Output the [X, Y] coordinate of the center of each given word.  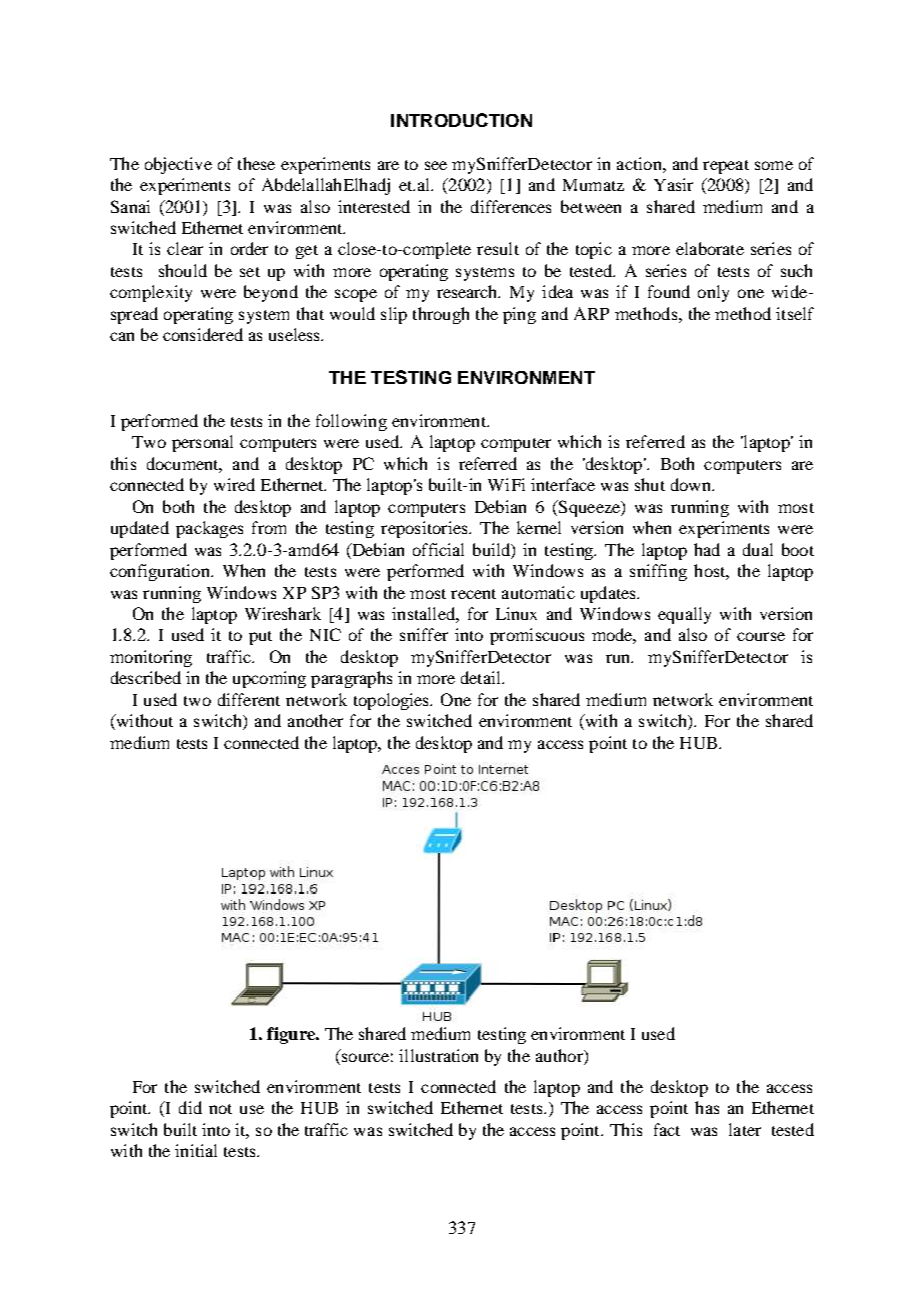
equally [684, 615]
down [692, 484]
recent [473, 594]
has [707, 1107]
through [441, 315]
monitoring [151, 658]
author [560, 1057]
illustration [438, 1055]
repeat [726, 167]
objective [178, 165]
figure [292, 1035]
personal [202, 443]
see [436, 165]
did [190, 1107]
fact [667, 1129]
